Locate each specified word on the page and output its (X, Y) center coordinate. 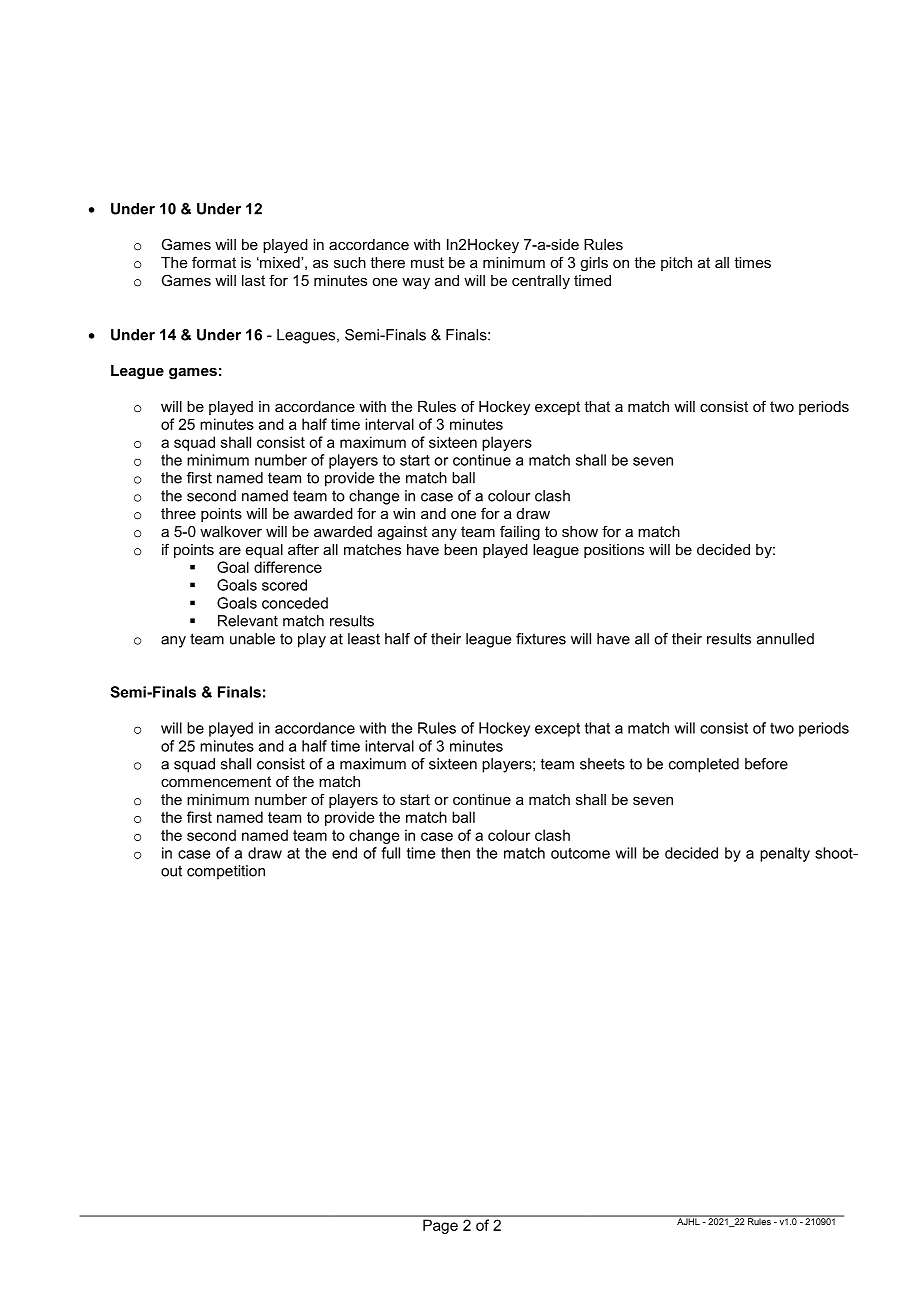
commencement (216, 781)
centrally (541, 282)
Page (440, 1227)
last (253, 280)
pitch (676, 264)
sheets (602, 764)
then (455, 853)
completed (704, 765)
